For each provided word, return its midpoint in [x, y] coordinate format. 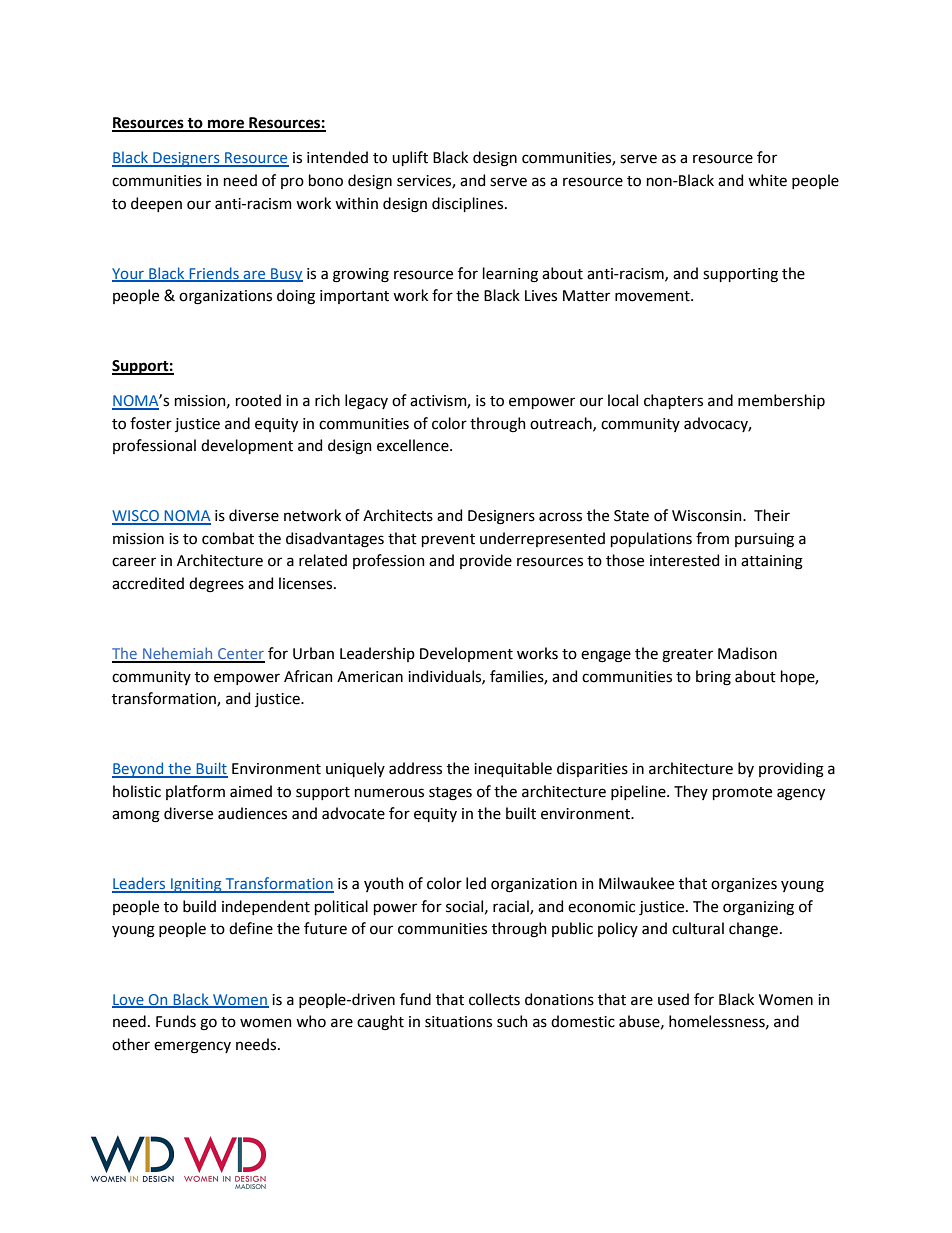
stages [450, 794]
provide [486, 561]
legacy [366, 402]
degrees [216, 585]
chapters [673, 401]
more [226, 125]
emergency [192, 1047]
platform [195, 792]
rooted [258, 400]
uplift [410, 158]
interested [684, 560]
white [767, 180]
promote [742, 793]
